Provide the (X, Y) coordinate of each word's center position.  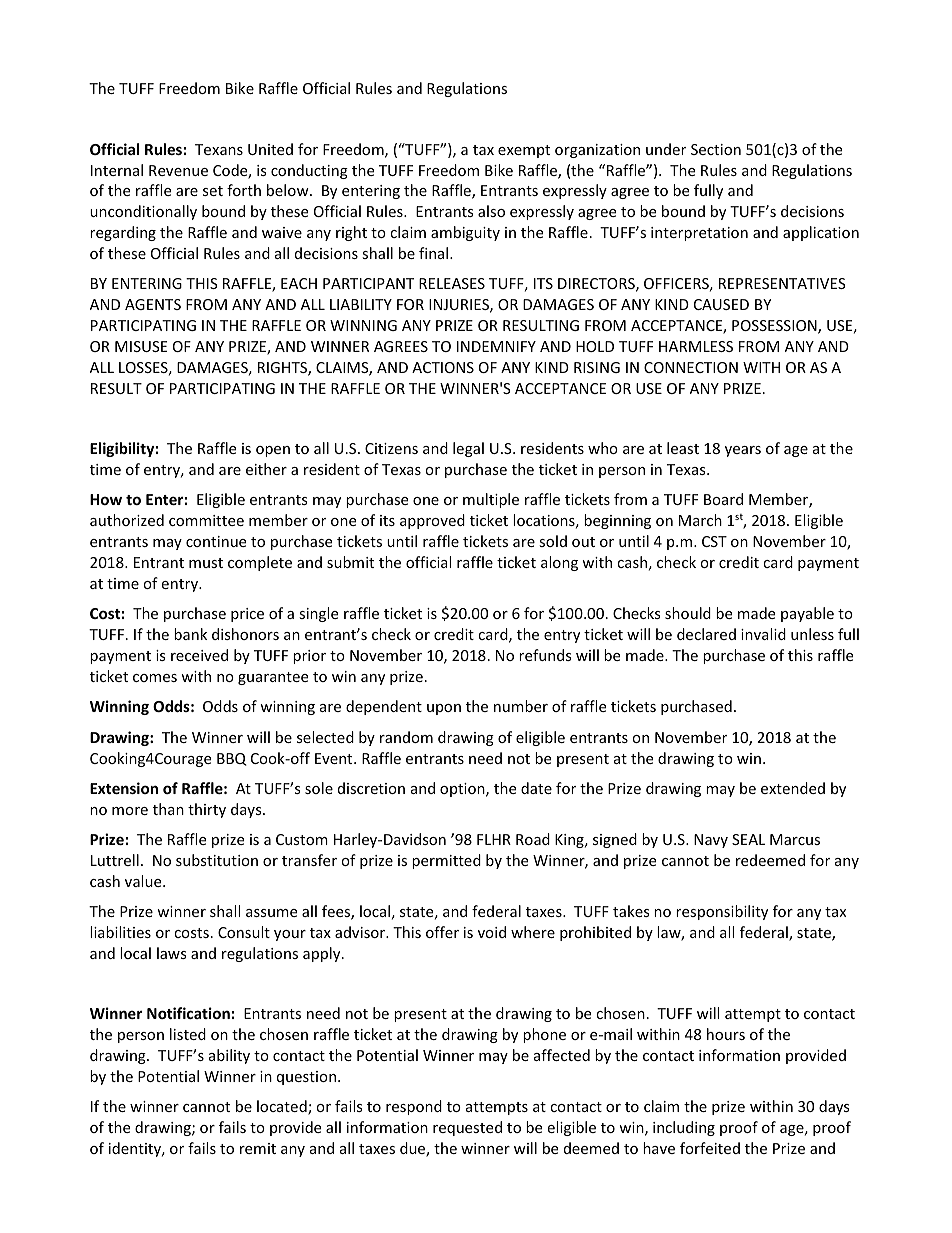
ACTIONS (443, 367)
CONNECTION (691, 367)
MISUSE (141, 346)
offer (442, 932)
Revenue (178, 170)
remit (258, 1148)
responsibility (722, 912)
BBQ (232, 759)
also (491, 211)
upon (444, 709)
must (206, 563)
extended (793, 788)
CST (714, 541)
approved (432, 521)
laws (172, 953)
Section (716, 149)
